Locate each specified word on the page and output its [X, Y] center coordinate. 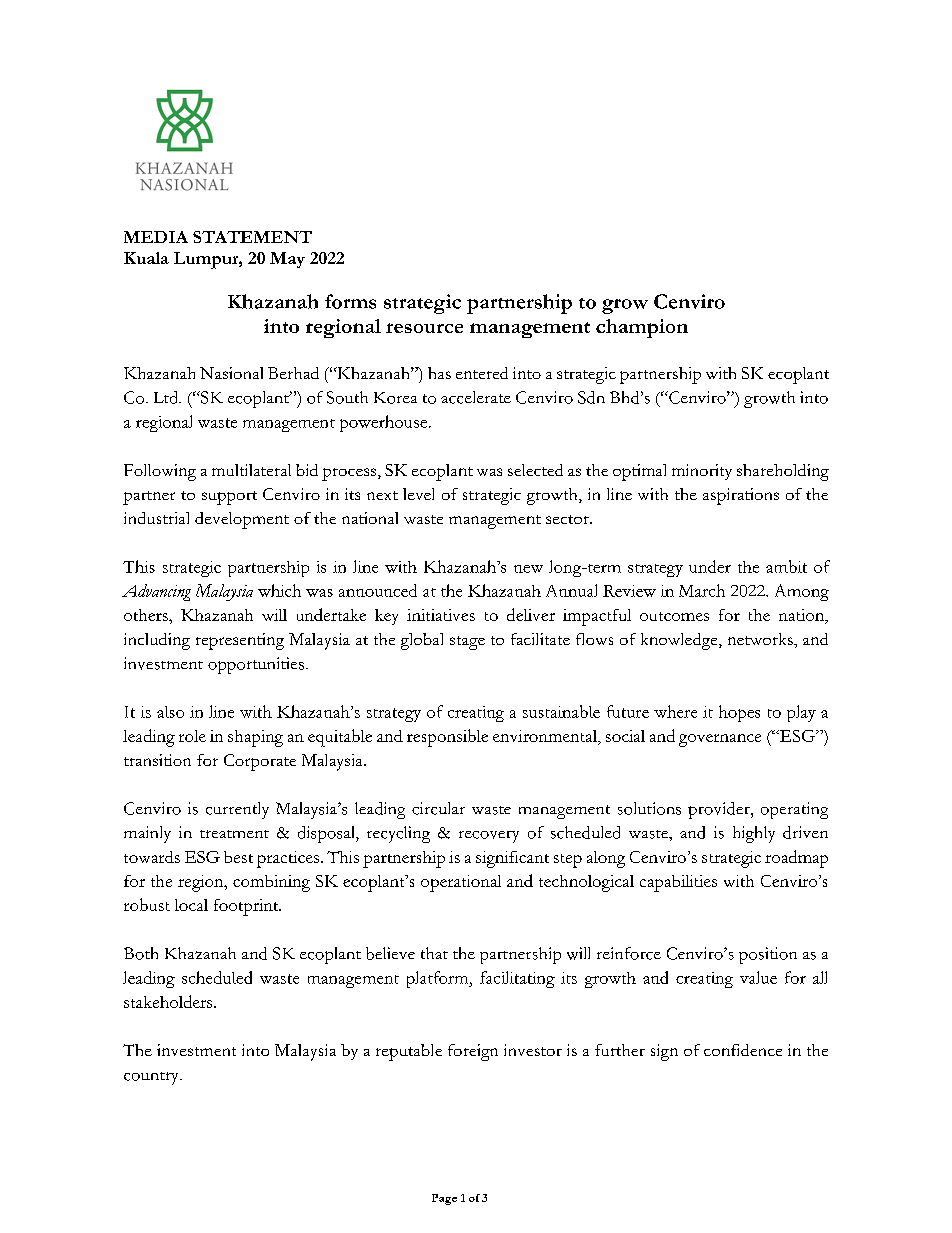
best [238, 857]
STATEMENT [252, 237]
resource [424, 328]
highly [754, 834]
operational [461, 883]
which [279, 590]
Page [444, 1199]
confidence [743, 1050]
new [528, 569]
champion [642, 328]
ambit [786, 566]
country [152, 1078]
